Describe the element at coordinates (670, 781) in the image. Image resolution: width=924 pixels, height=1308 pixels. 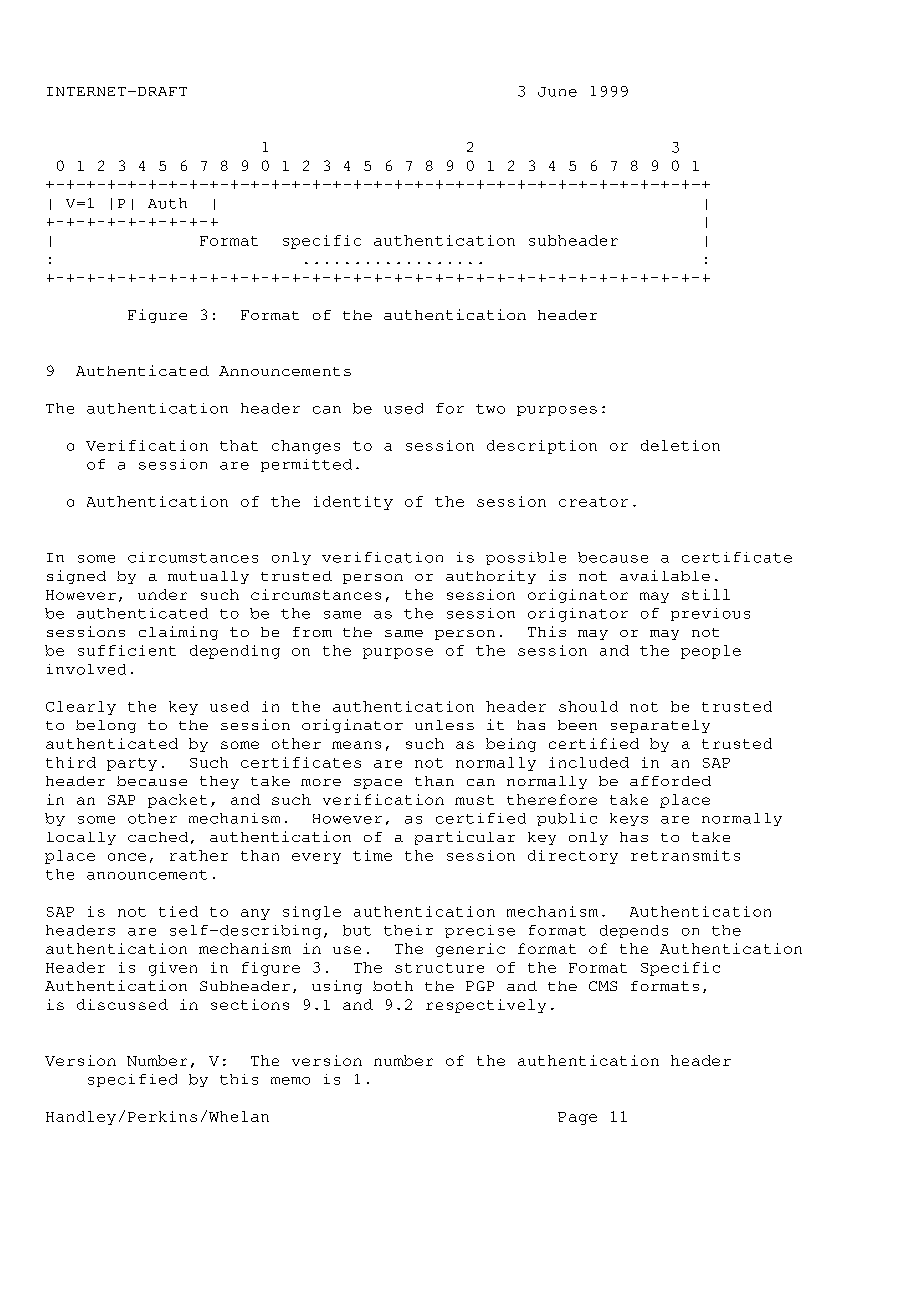
I see `afforded` at that location.
